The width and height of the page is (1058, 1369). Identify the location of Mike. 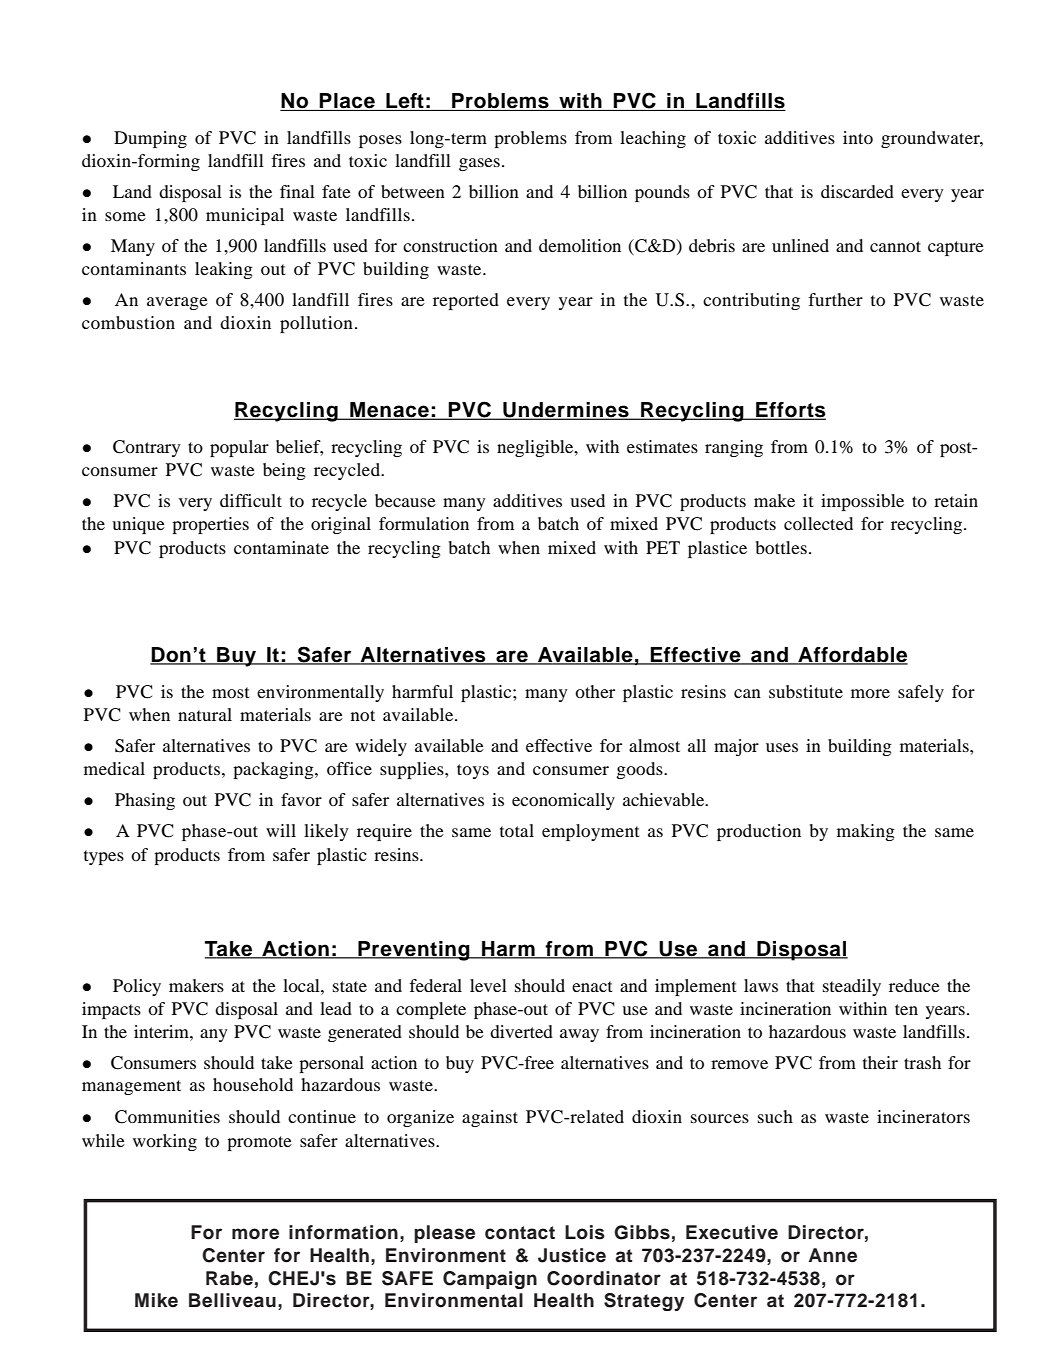
(156, 1300).
